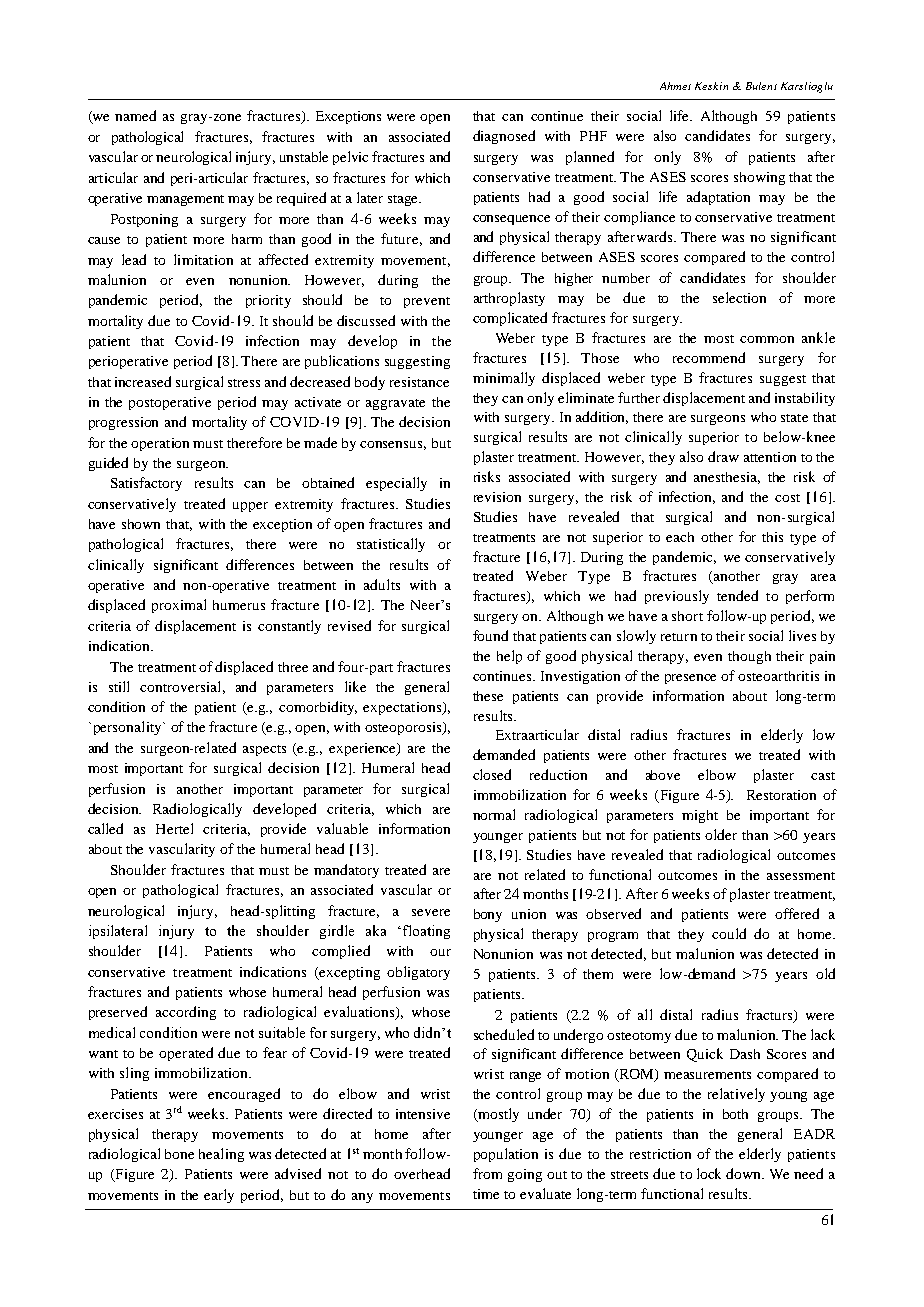 Image resolution: width=924 pixels, height=1307 pixels. I want to click on diagnosed, so click(504, 137).
